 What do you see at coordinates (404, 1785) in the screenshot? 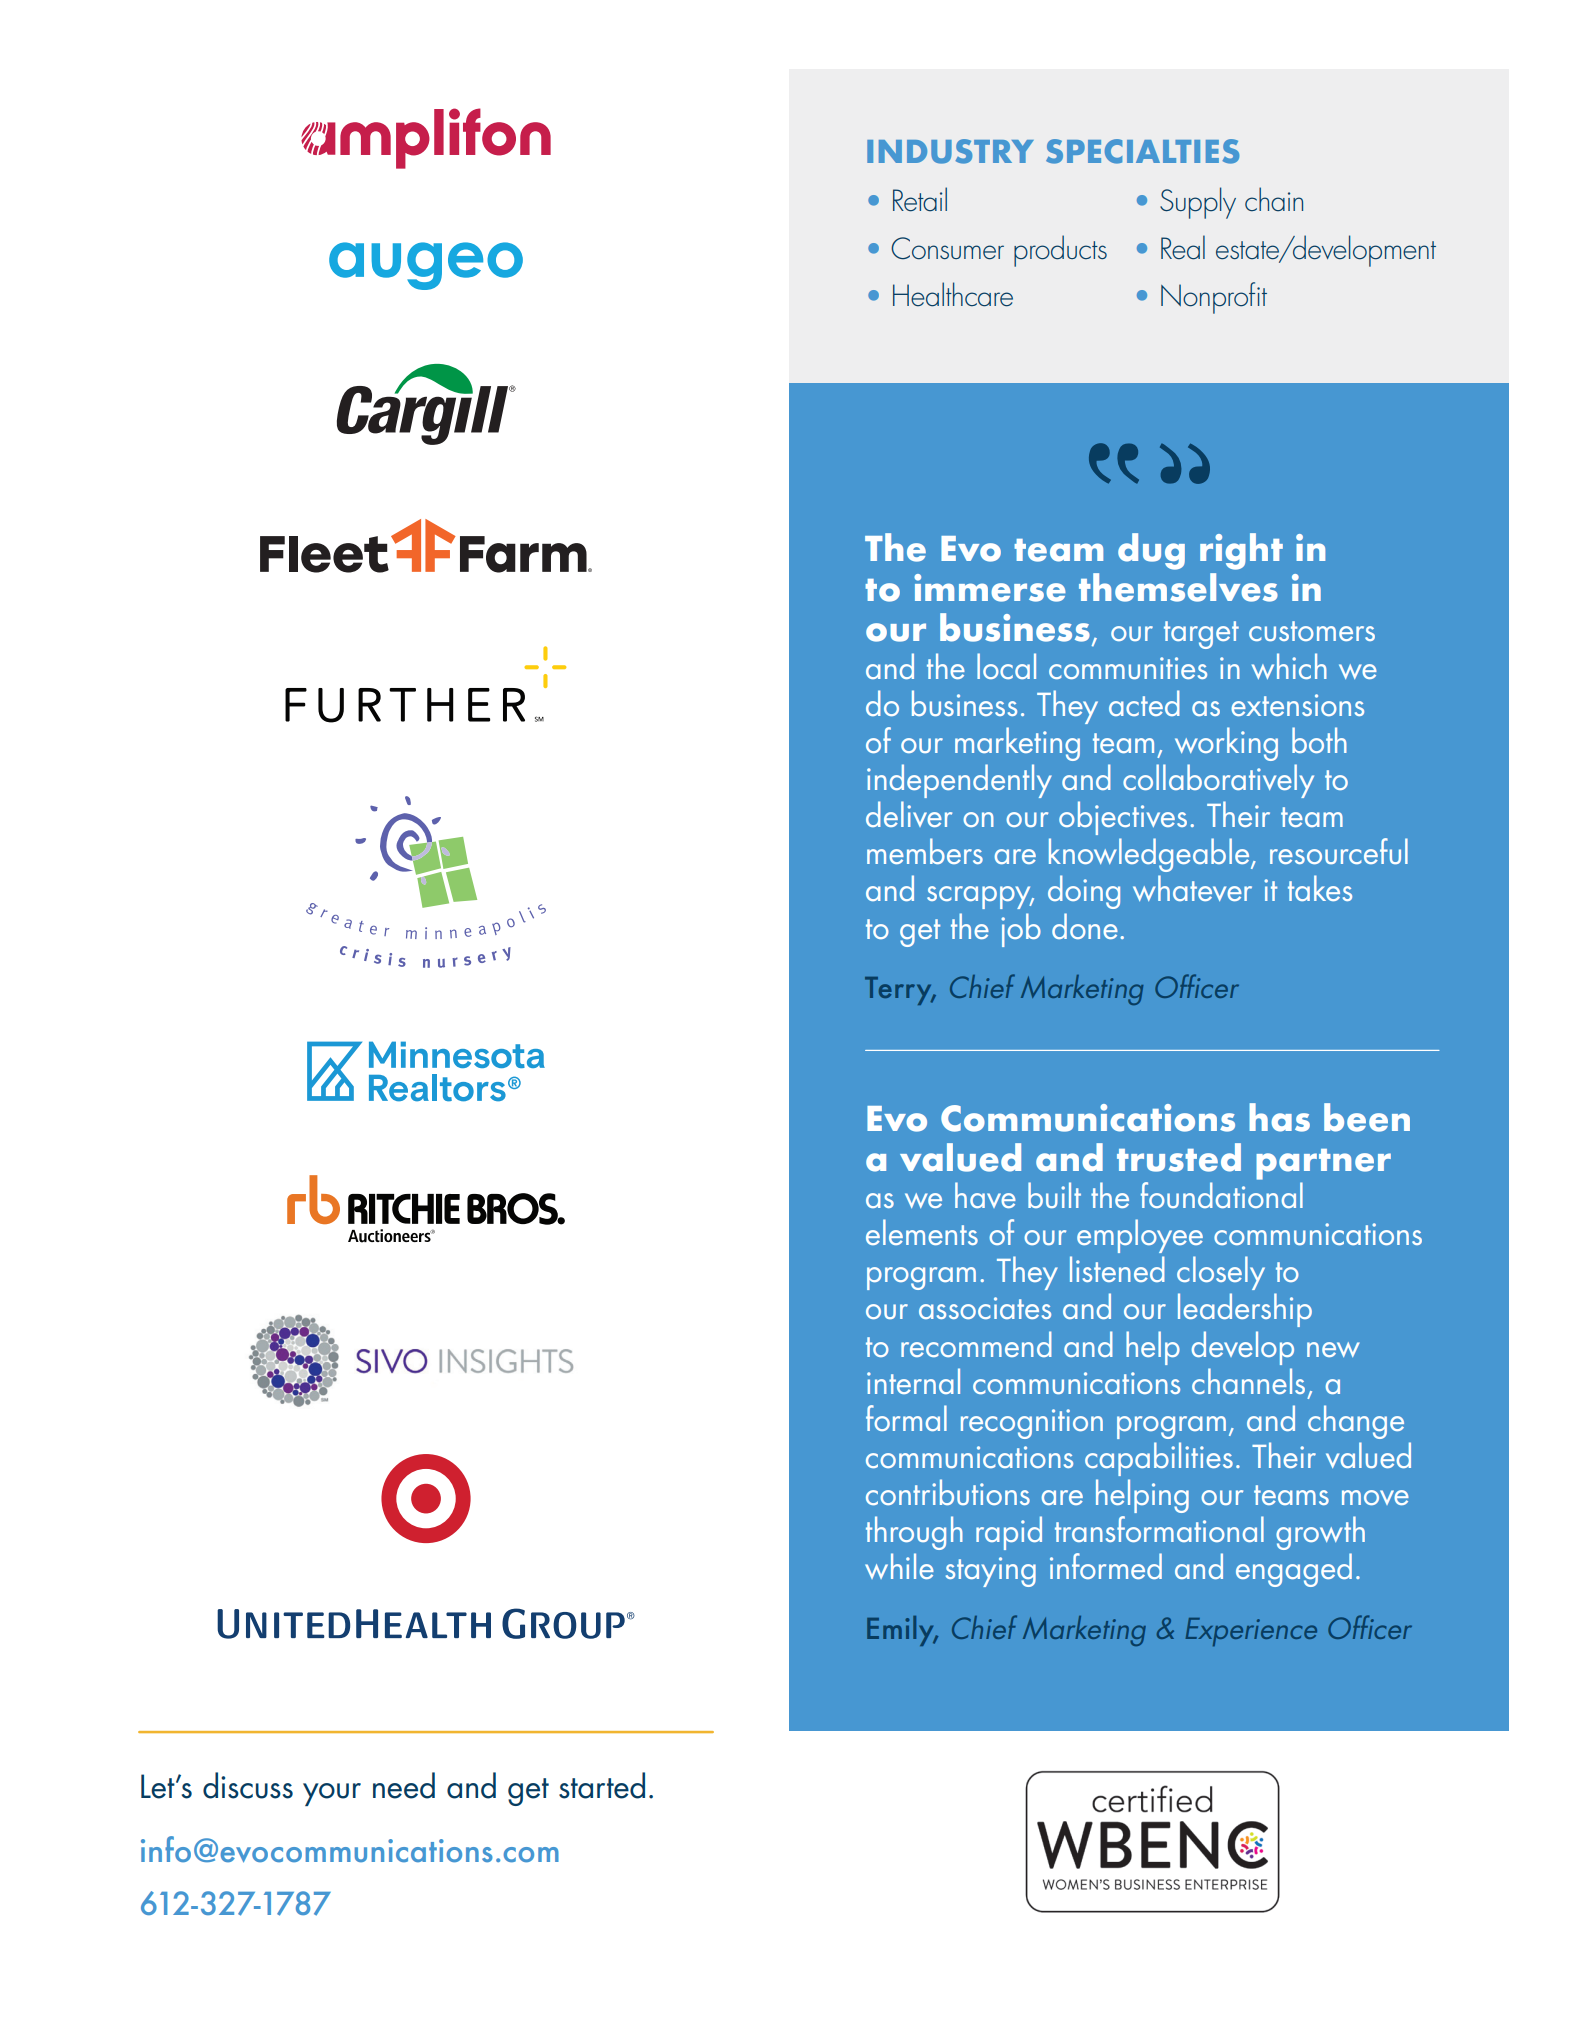
I see `need` at bounding box center [404, 1785].
